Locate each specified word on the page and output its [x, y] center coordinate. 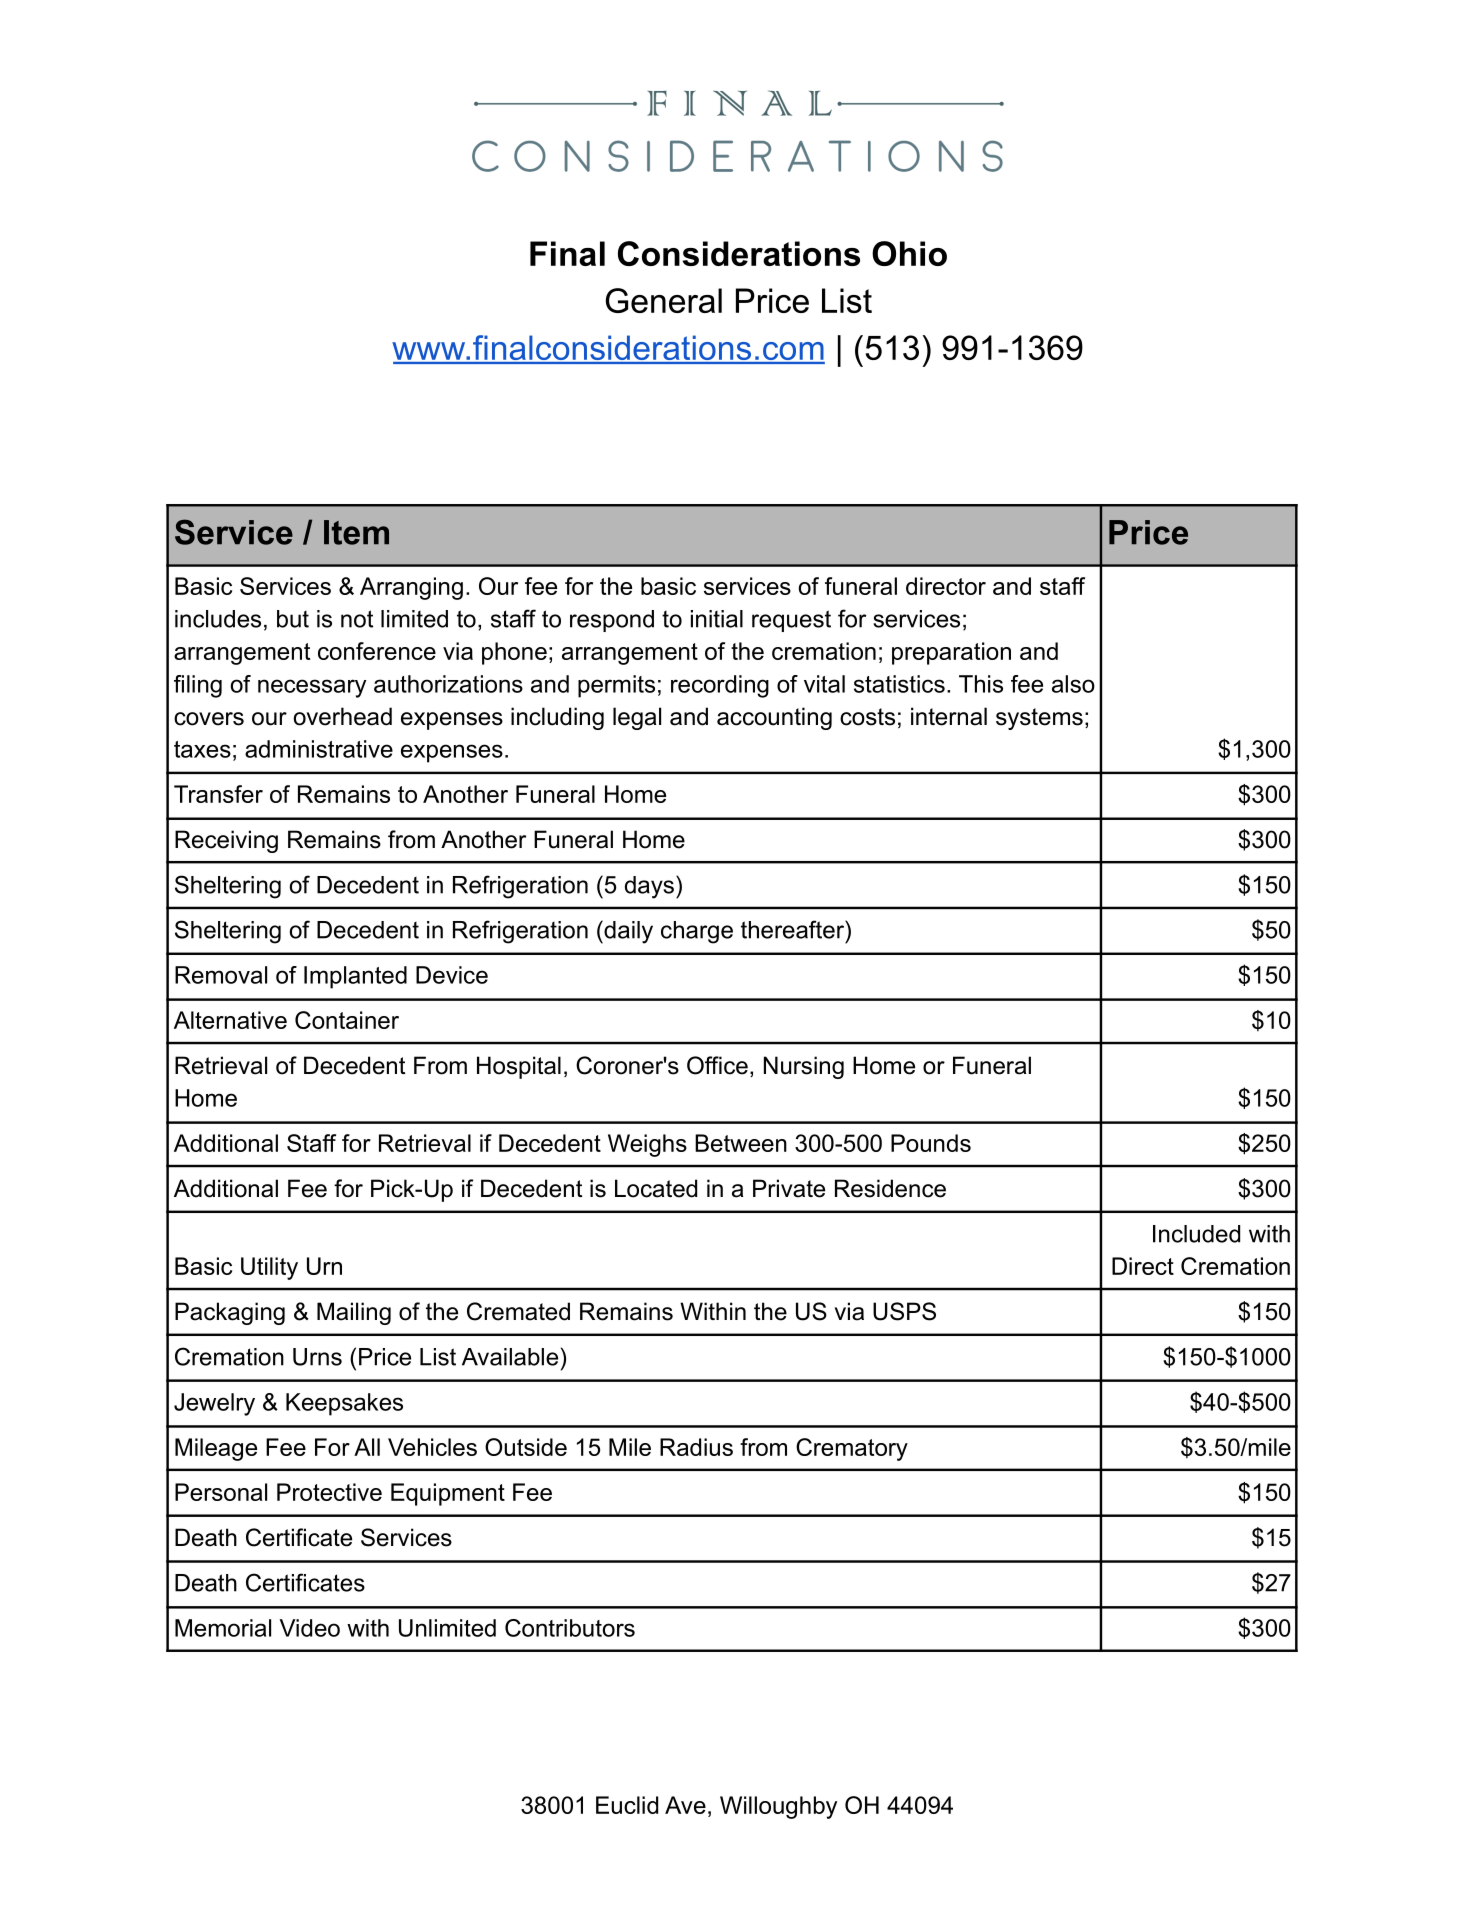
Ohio [909, 253]
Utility [269, 1268]
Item [356, 532]
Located [656, 1188]
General [664, 300]
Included [1196, 1234]
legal [637, 718]
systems [1039, 719]
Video [310, 1628]
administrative [319, 749]
